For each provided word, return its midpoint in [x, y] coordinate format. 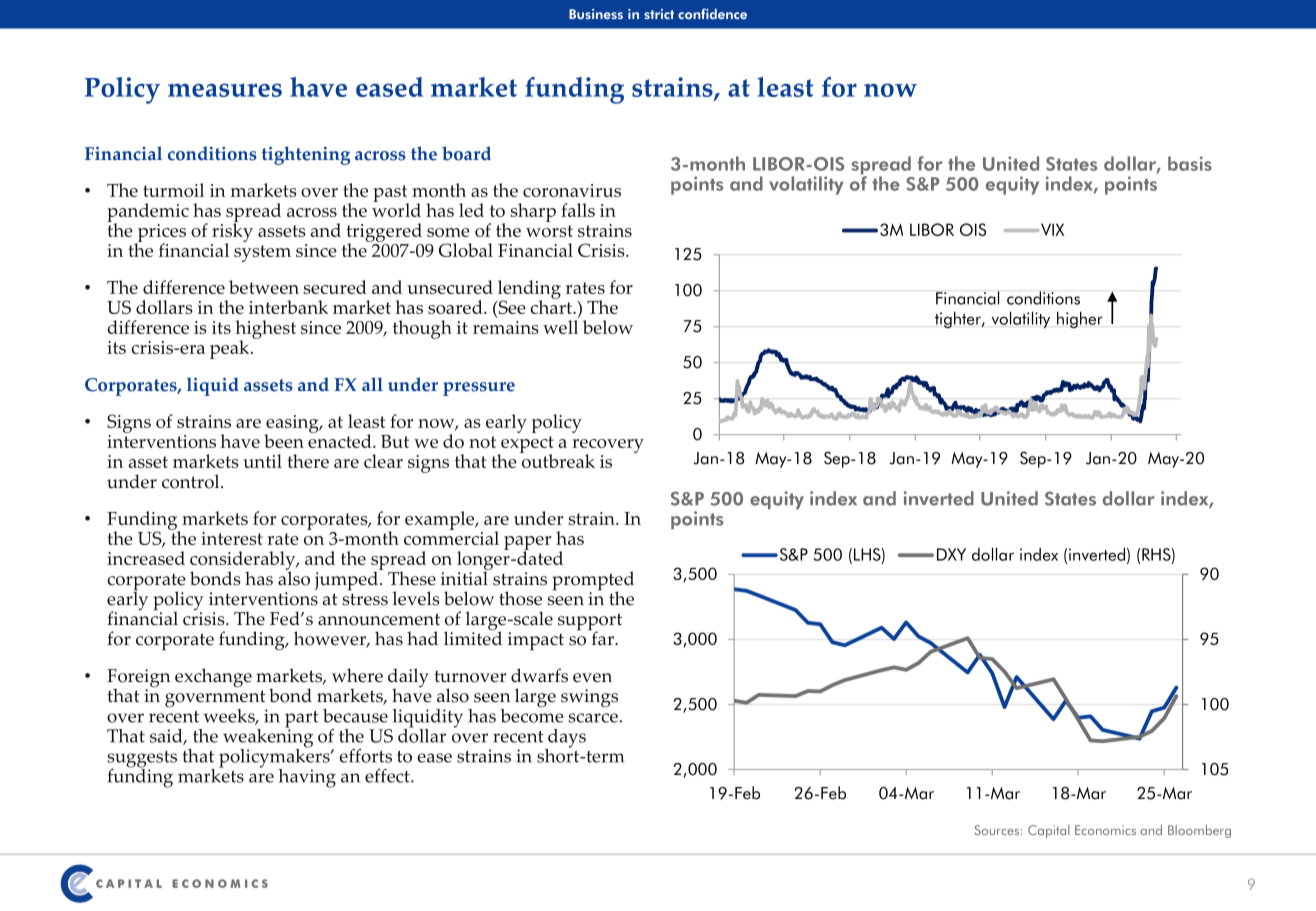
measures [225, 90]
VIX [1052, 229]
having [307, 778]
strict [659, 14]
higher [1080, 319]
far [602, 637]
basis [1190, 163]
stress [365, 599]
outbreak [557, 460]
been [284, 441]
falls [578, 210]
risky [232, 233]
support [590, 623]
